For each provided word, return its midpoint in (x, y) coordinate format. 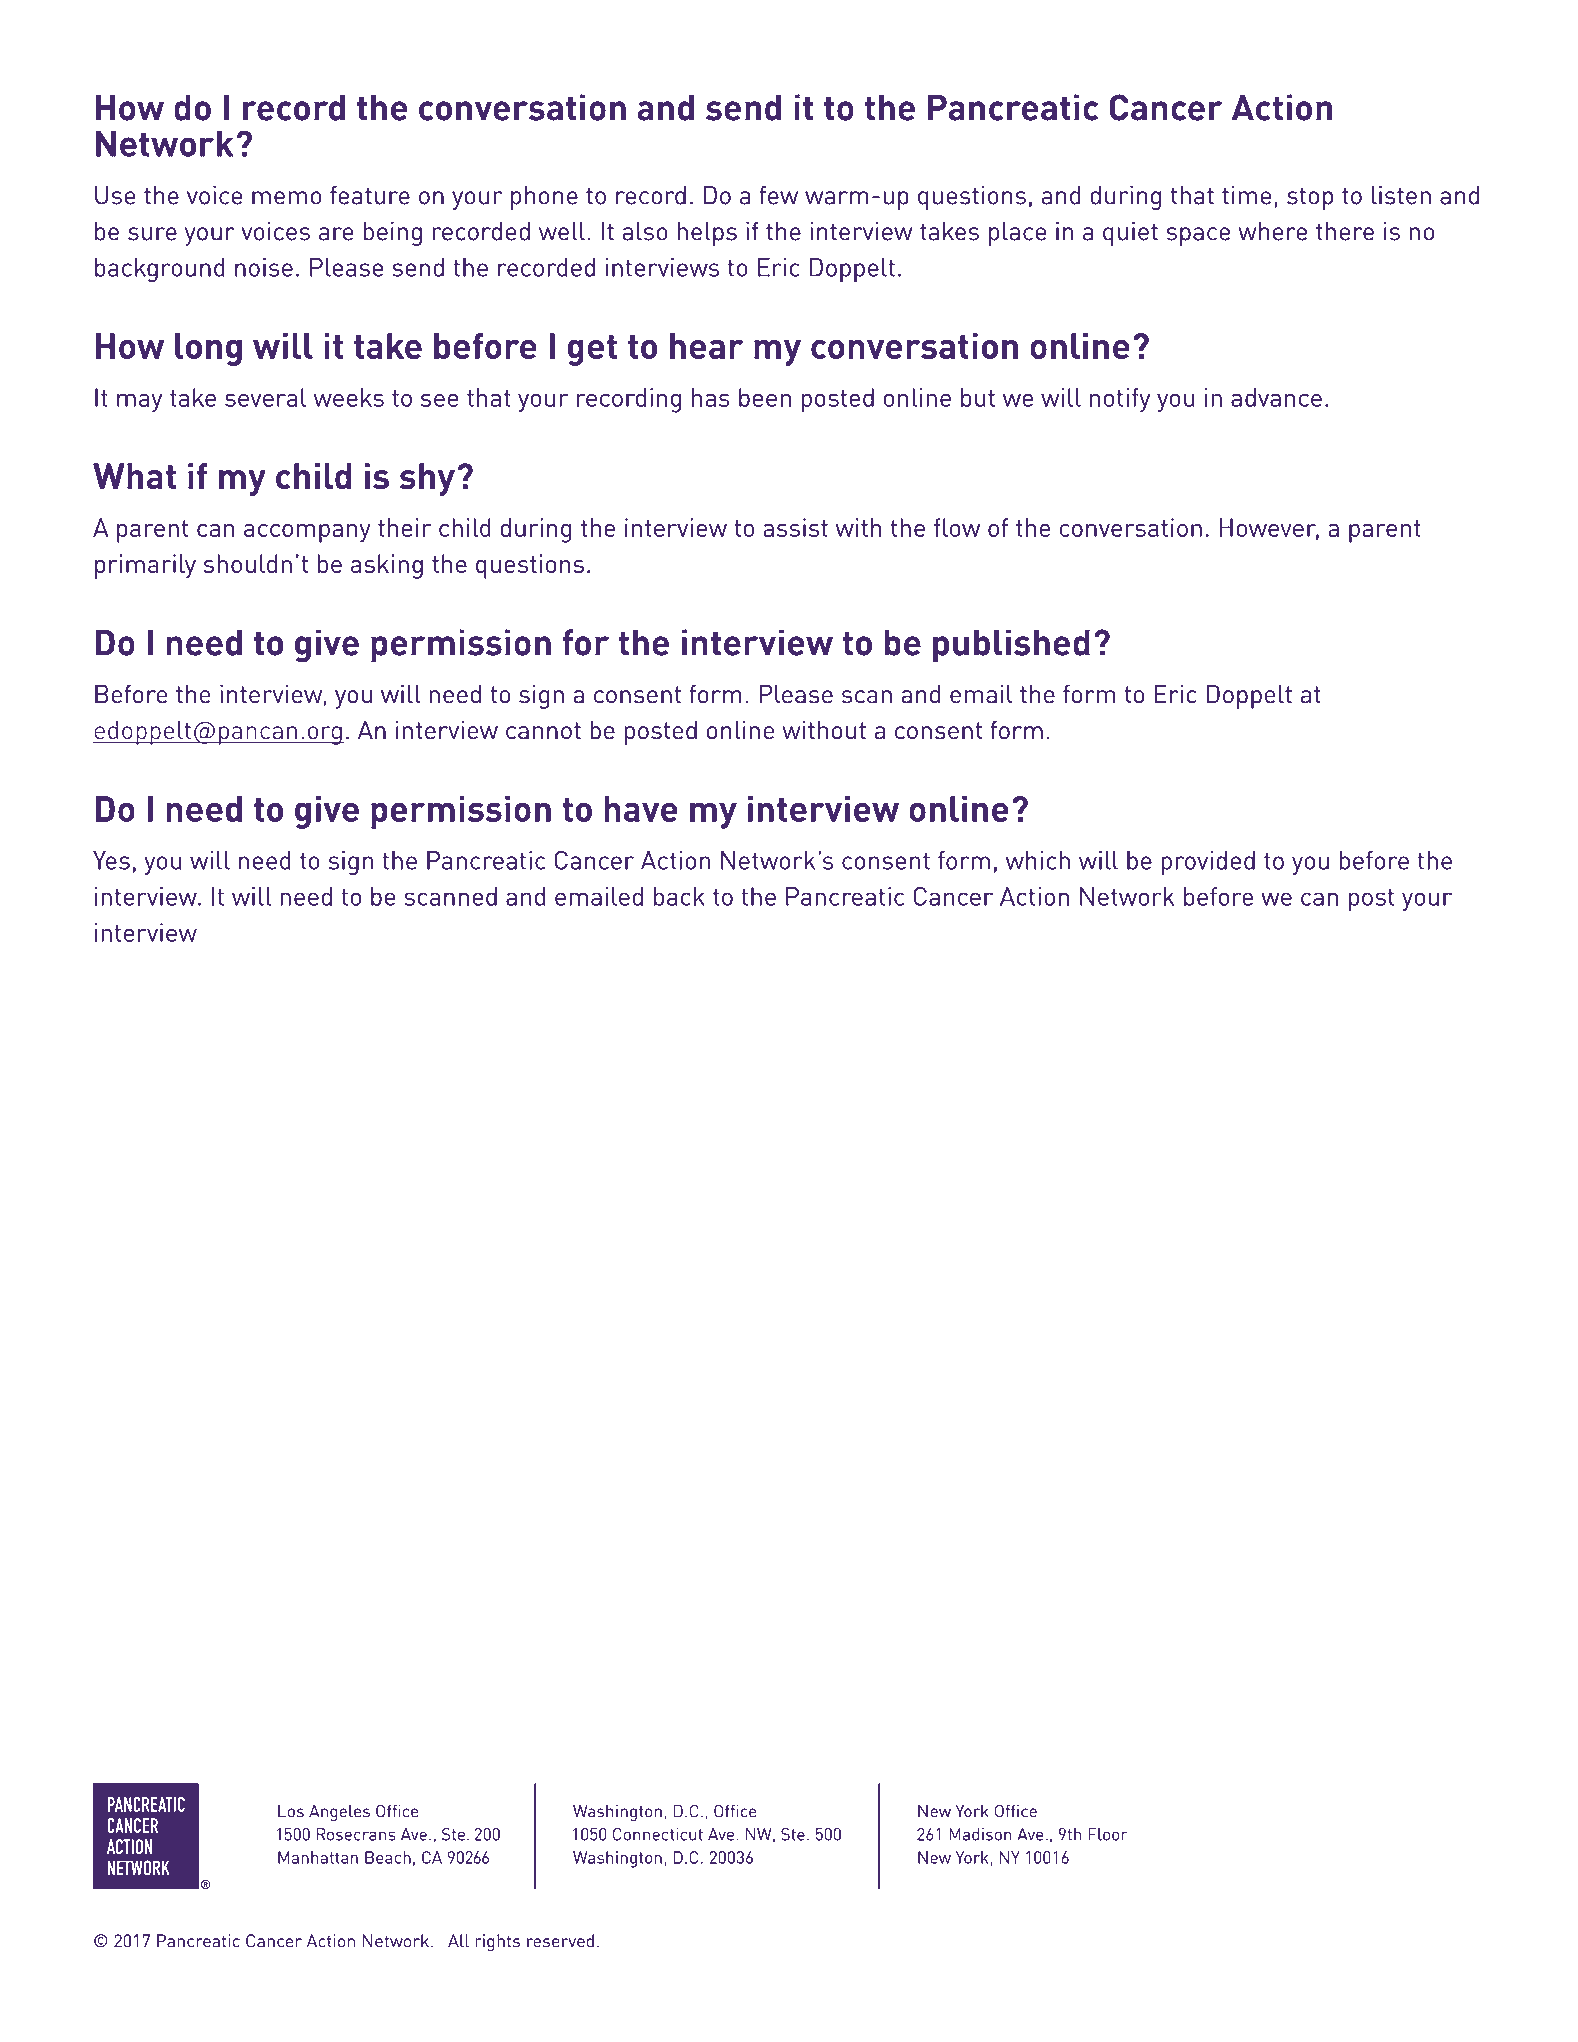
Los (291, 1811)
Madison (980, 1834)
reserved (560, 1941)
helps (707, 234)
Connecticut (658, 1834)
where (1272, 231)
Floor (1108, 1834)
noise (264, 267)
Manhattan (318, 1857)
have (641, 809)
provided (1208, 863)
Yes (111, 860)
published (1011, 646)
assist (795, 527)
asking (387, 566)
